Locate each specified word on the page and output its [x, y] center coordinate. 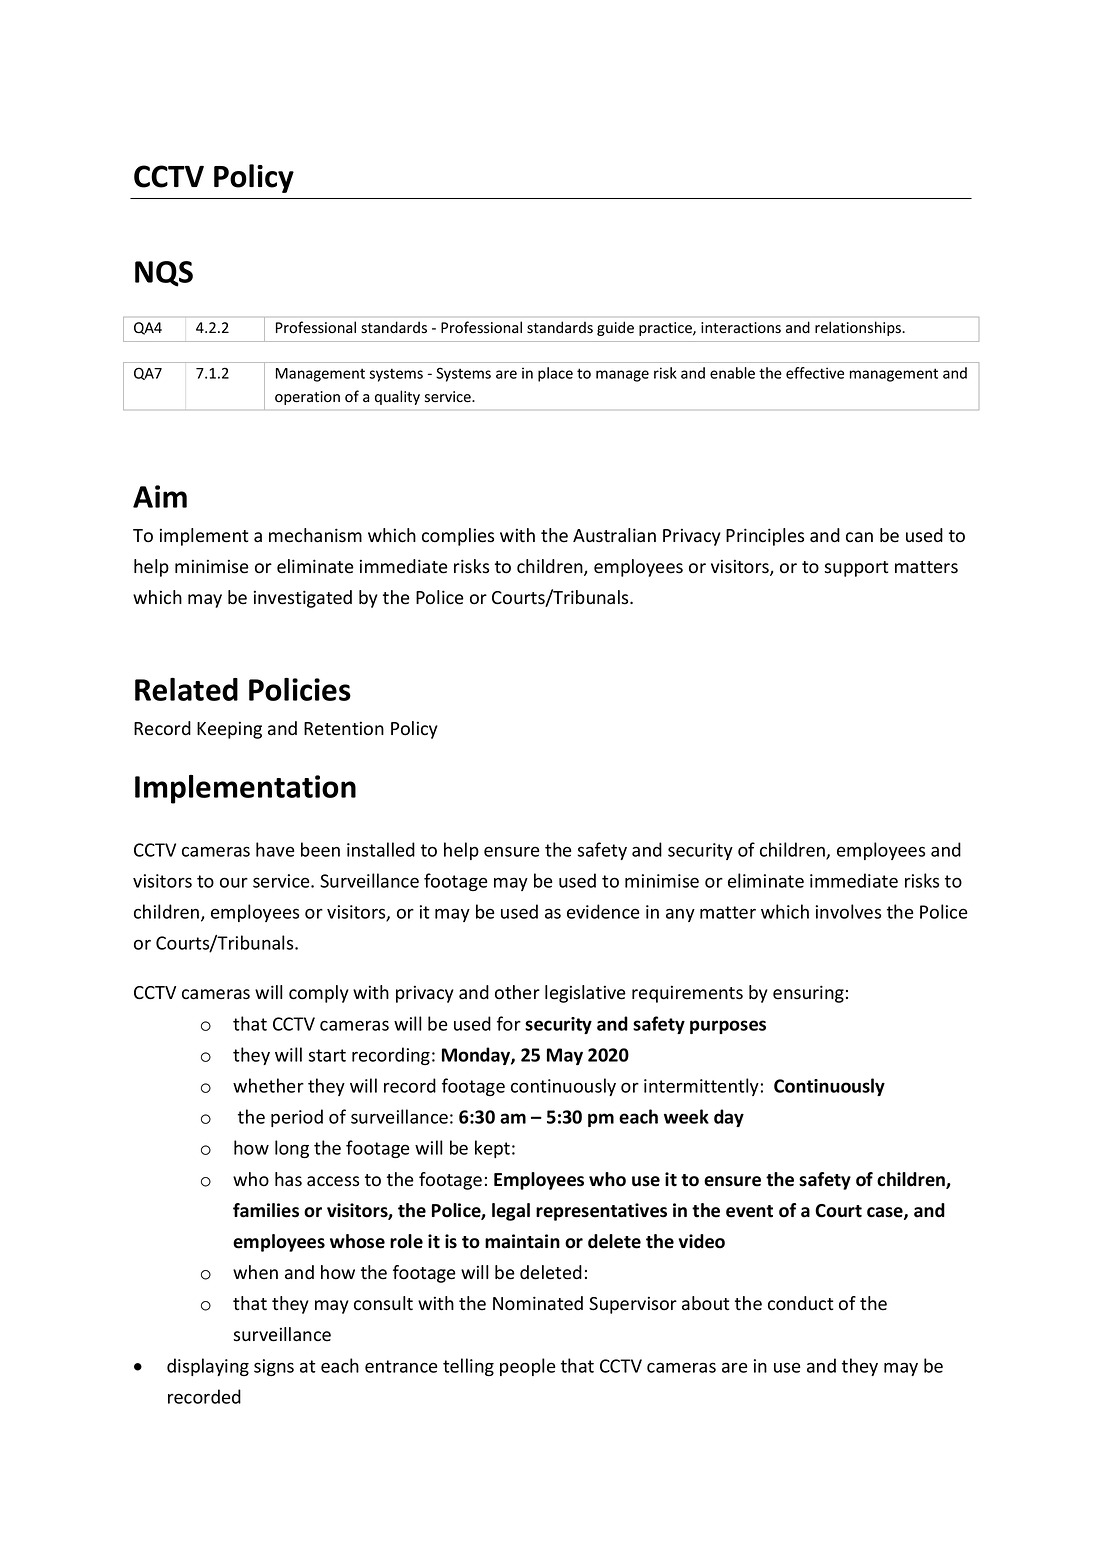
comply [319, 994]
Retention [344, 728]
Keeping [229, 730]
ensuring [808, 994]
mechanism [315, 535]
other [517, 992]
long [292, 1149]
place [555, 374]
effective [815, 373]
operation [307, 398]
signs [274, 1367]
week [686, 1116]
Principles [765, 537]
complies [458, 537]
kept [492, 1149]
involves [848, 911]
